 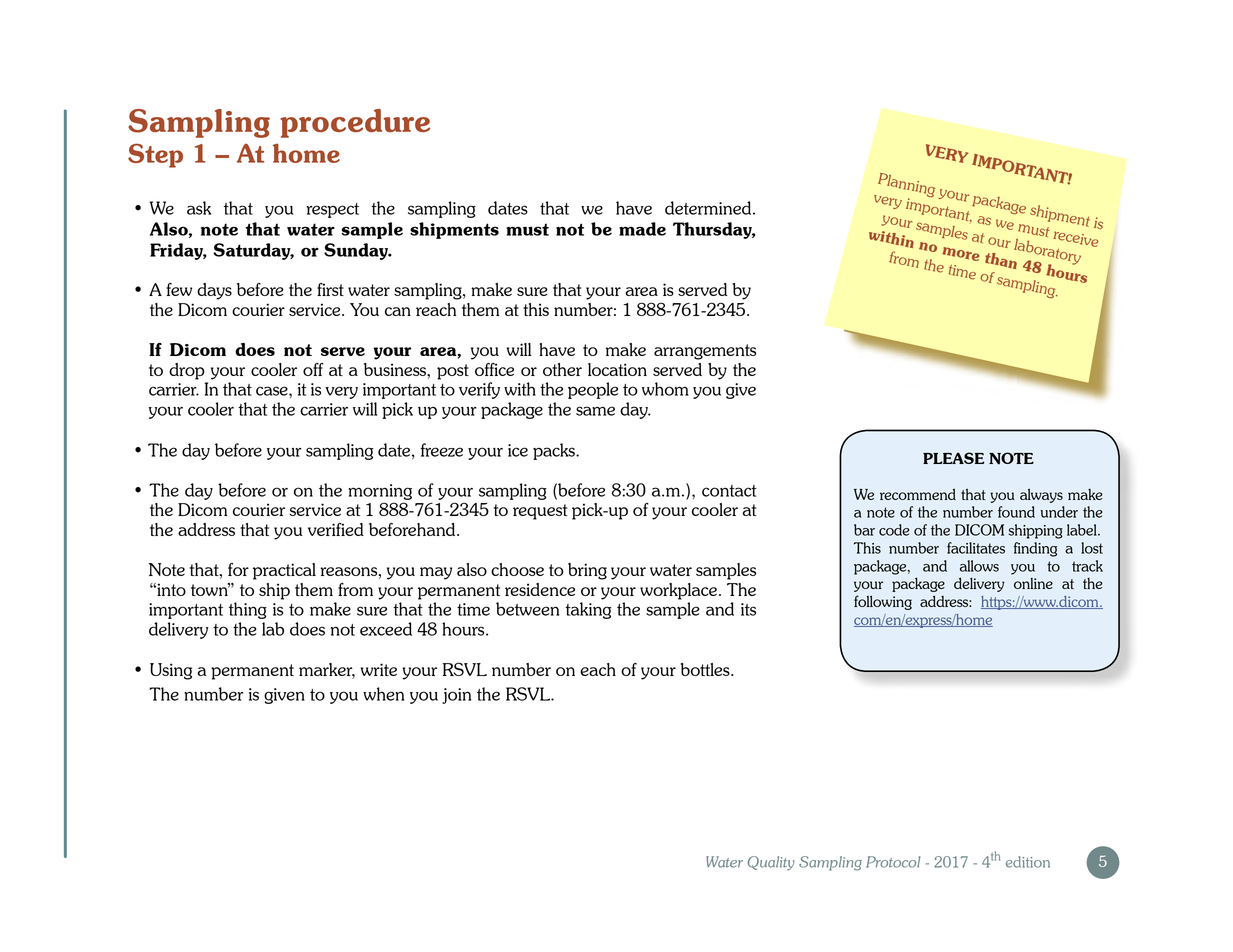 I want to click on procedure, so click(x=355, y=123).
